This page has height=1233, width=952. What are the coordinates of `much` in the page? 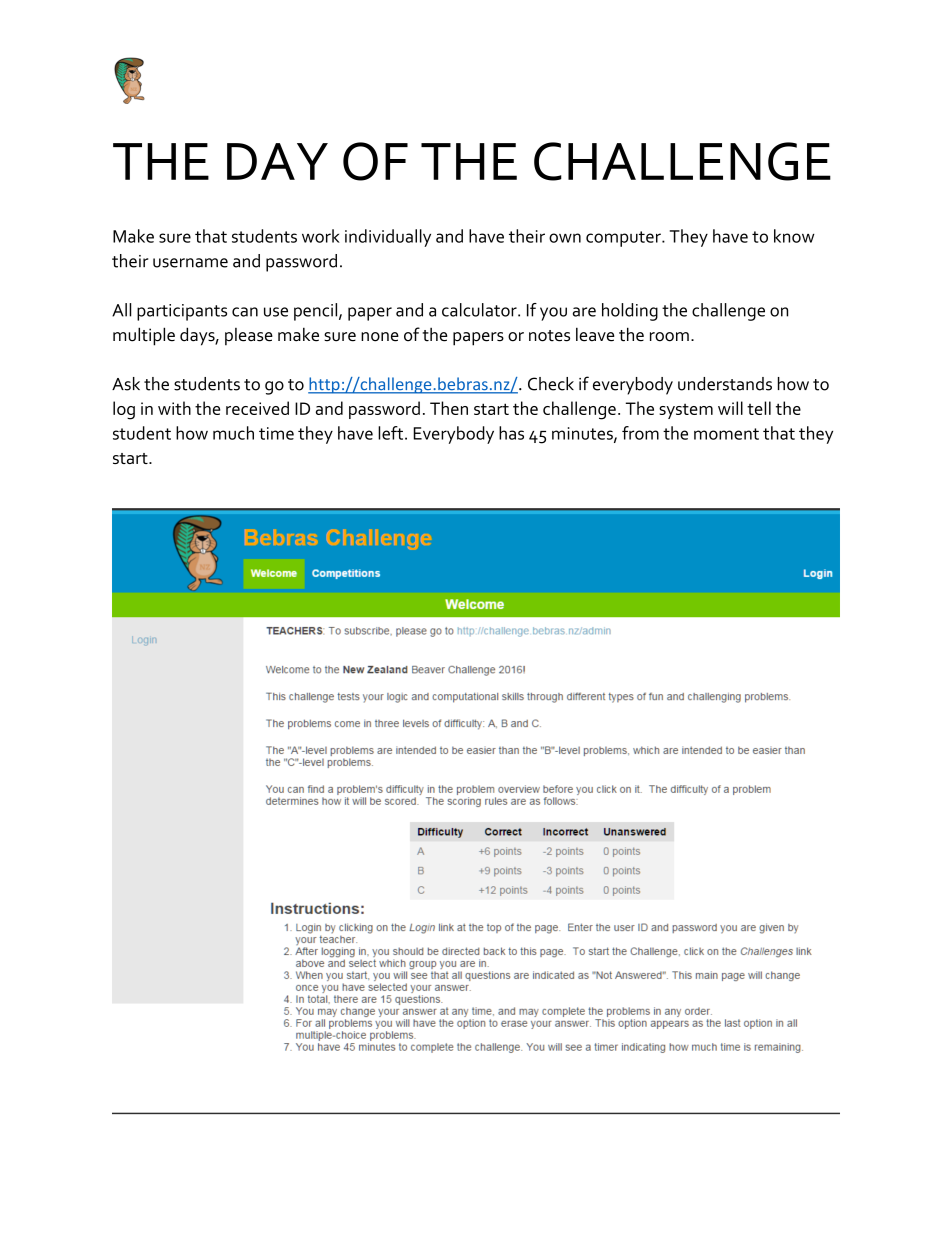 It's located at (233, 433).
